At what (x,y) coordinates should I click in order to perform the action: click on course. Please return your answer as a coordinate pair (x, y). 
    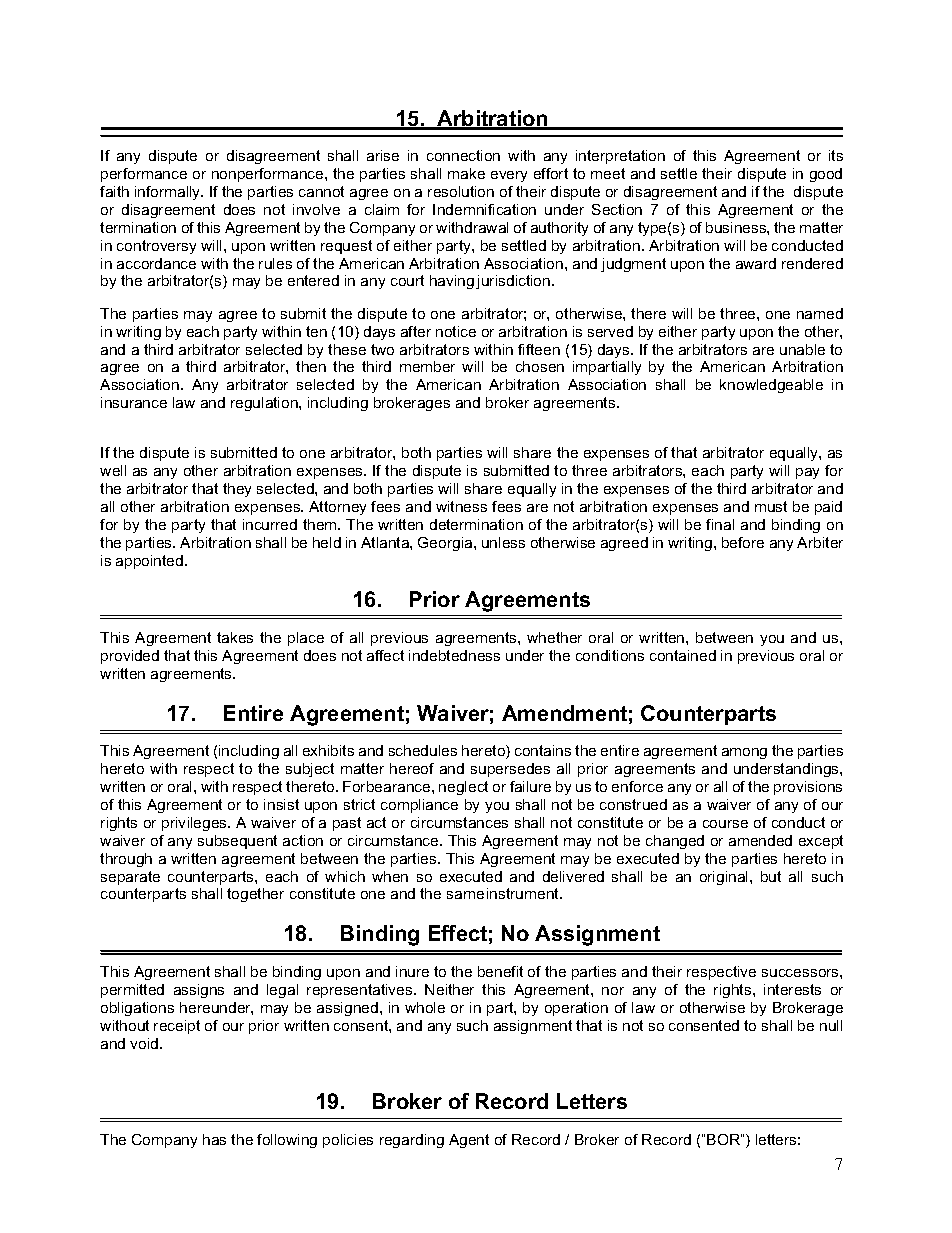
    Looking at the image, I should click on (725, 824).
